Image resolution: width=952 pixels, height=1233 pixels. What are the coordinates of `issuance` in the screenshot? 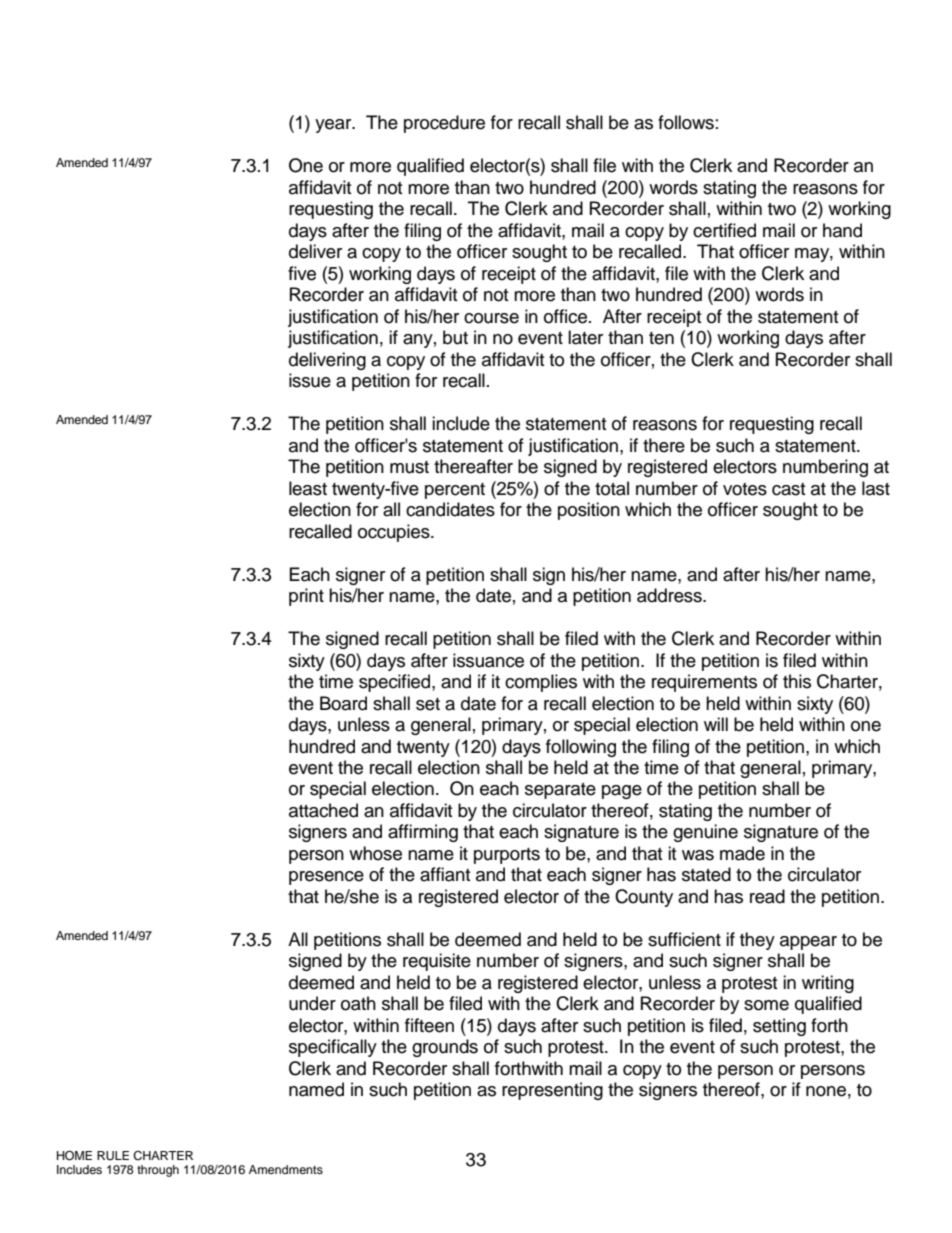 It's located at (488, 660).
